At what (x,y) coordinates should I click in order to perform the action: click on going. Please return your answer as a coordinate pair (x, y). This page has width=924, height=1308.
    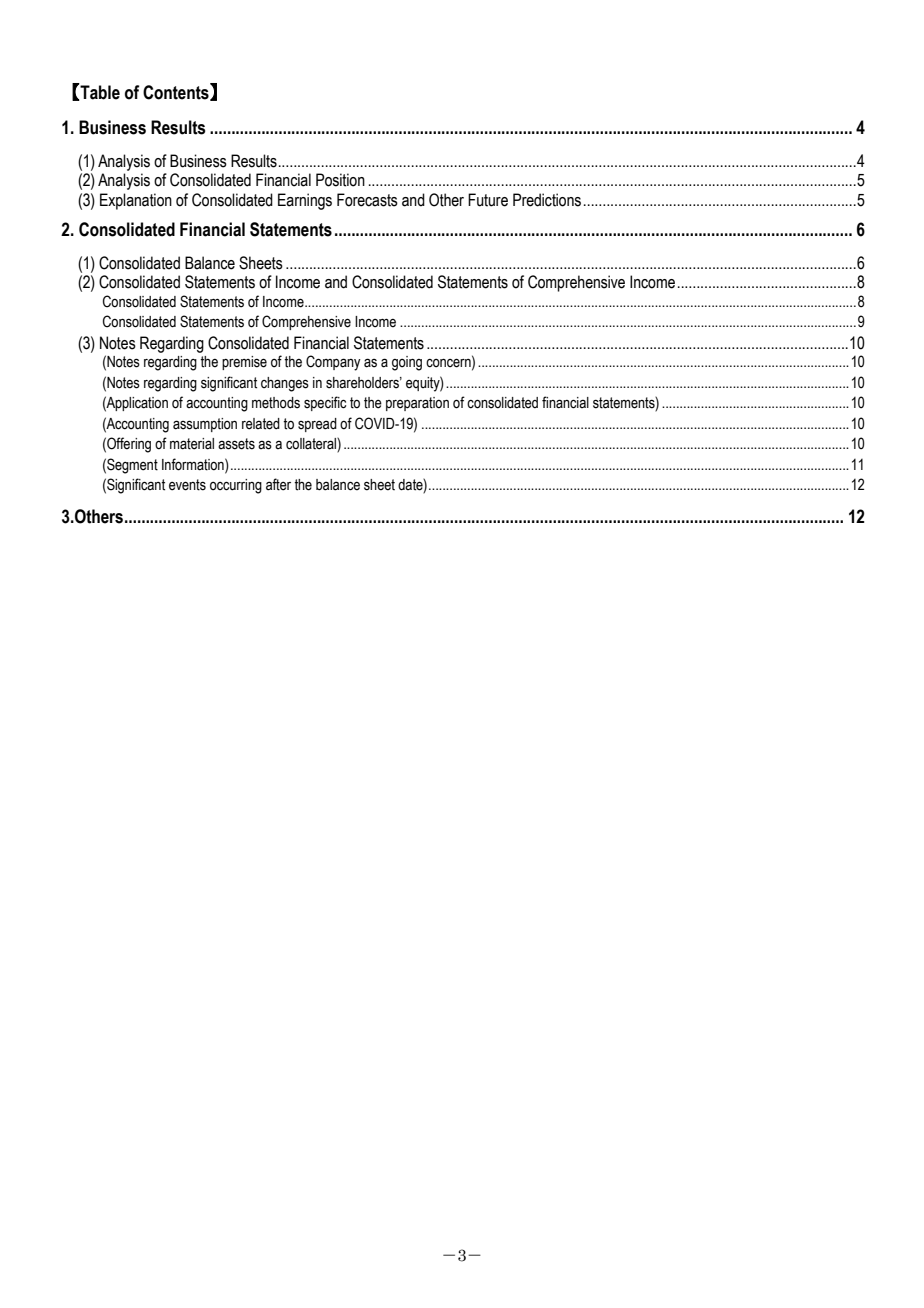
    Looking at the image, I should click on (407, 363).
